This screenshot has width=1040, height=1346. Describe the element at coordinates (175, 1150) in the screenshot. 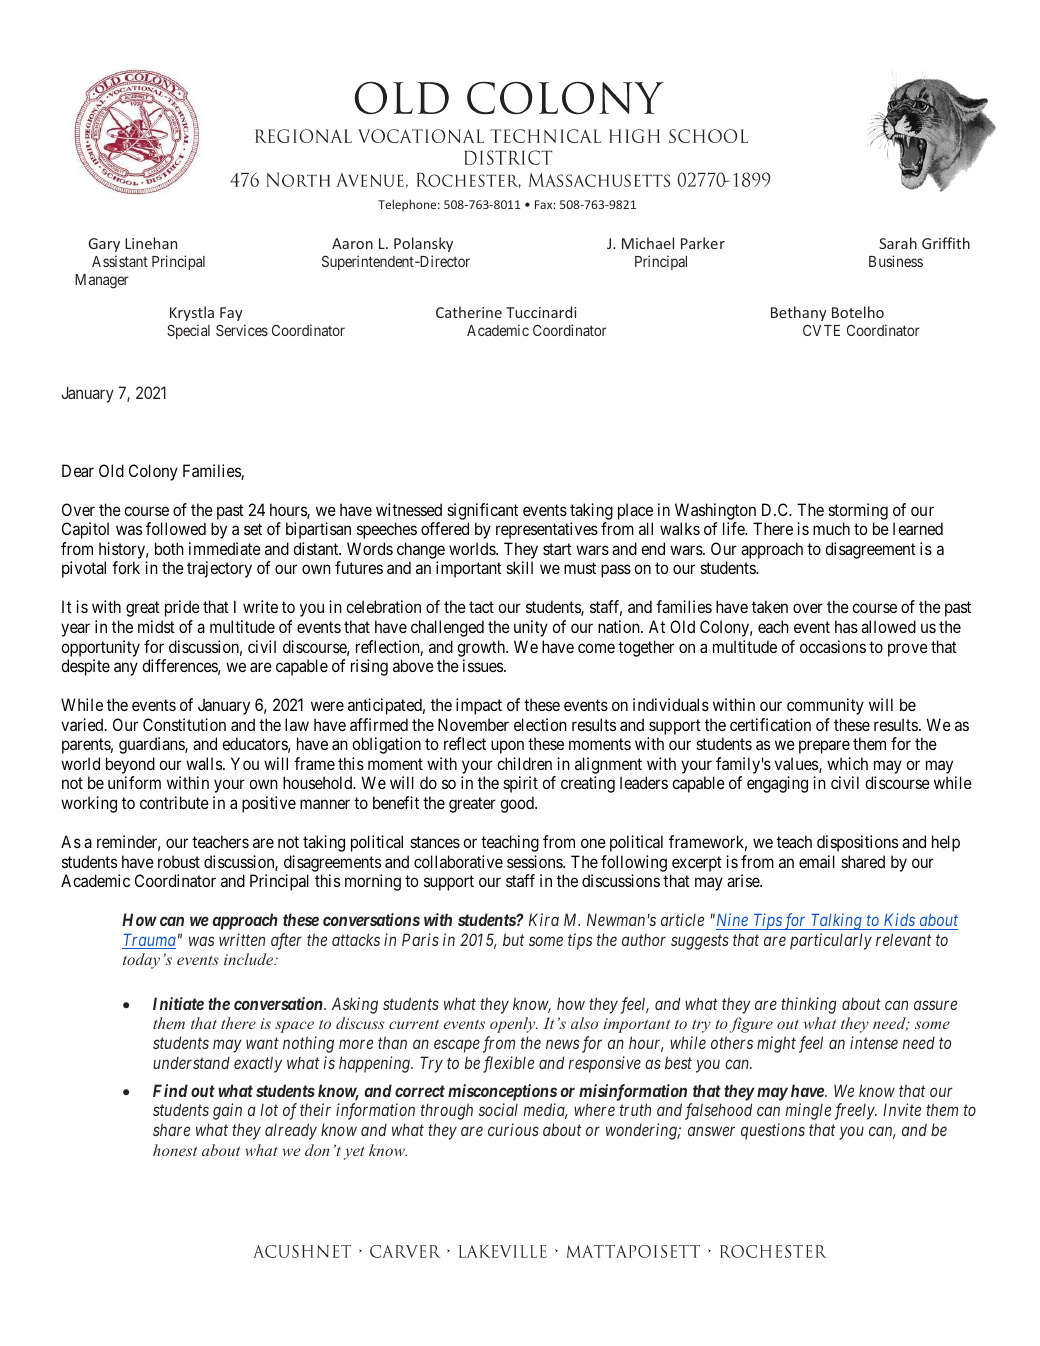

I see `honest` at that location.
